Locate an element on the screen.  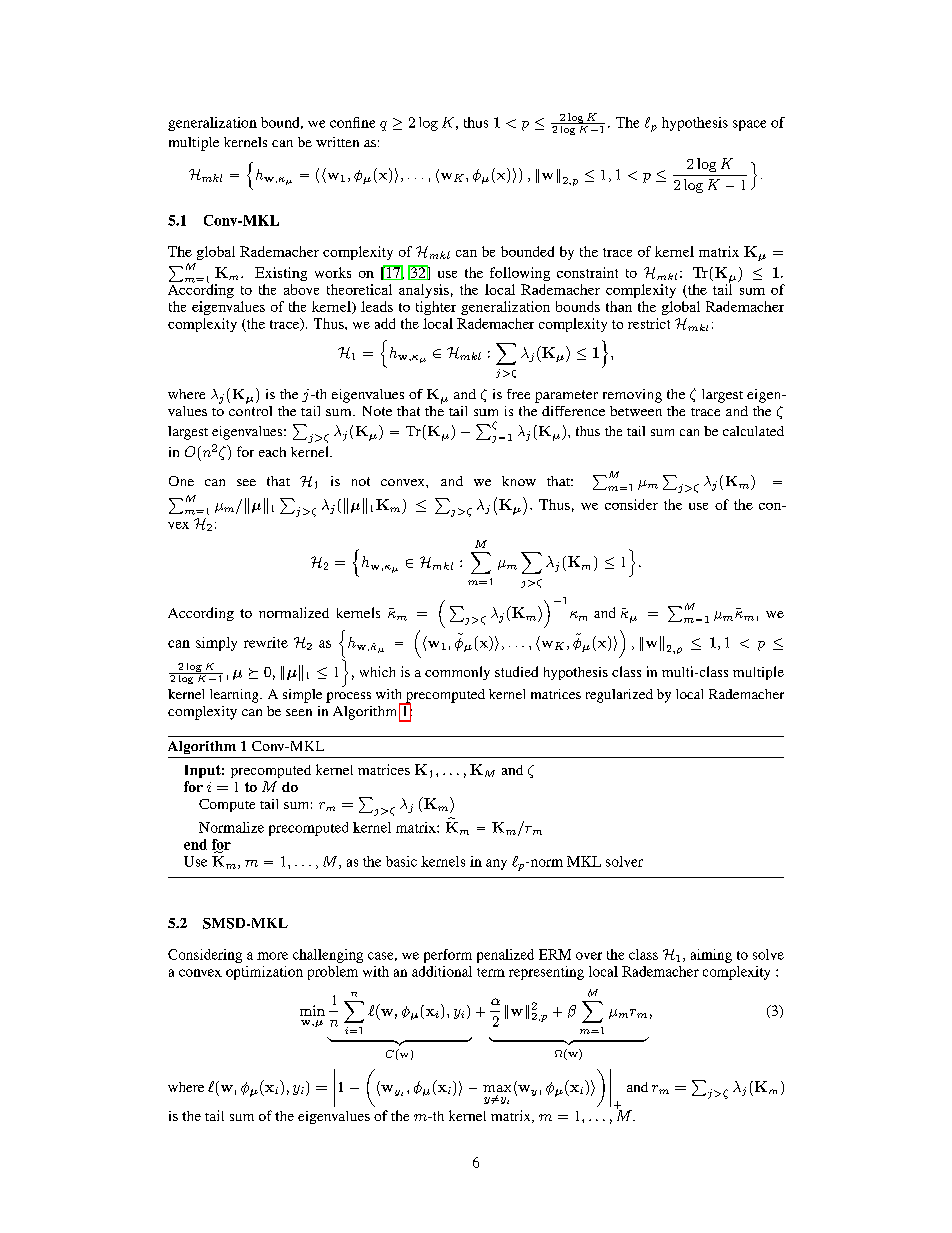
removing is located at coordinates (632, 396).
